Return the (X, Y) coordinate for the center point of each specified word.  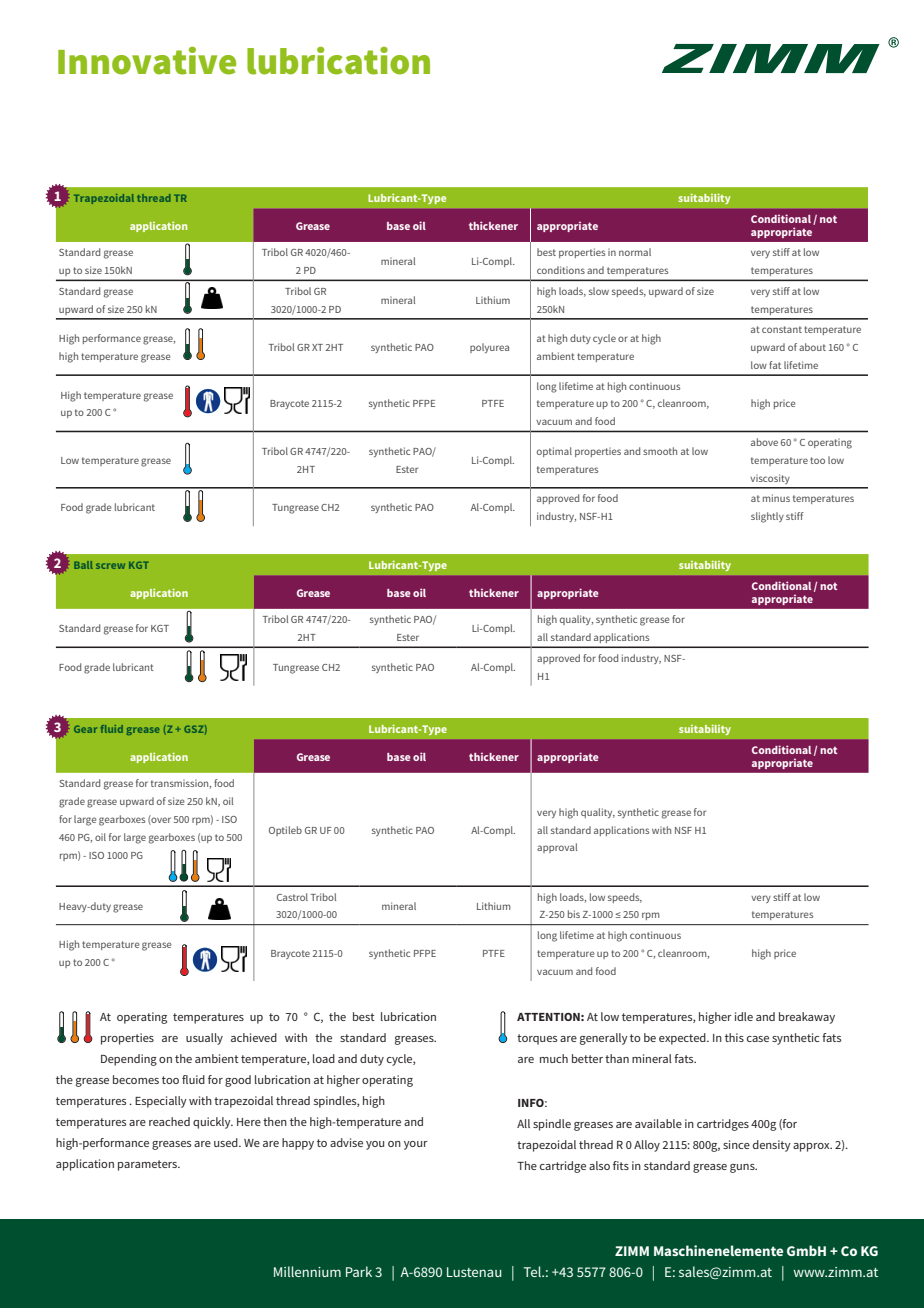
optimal (554, 452)
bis (574, 914)
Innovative (147, 61)
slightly (767, 517)
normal (635, 252)
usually (204, 1039)
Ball (83, 565)
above (764, 442)
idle (744, 1016)
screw (110, 566)
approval (557, 848)
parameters (148, 1165)
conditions (561, 270)
